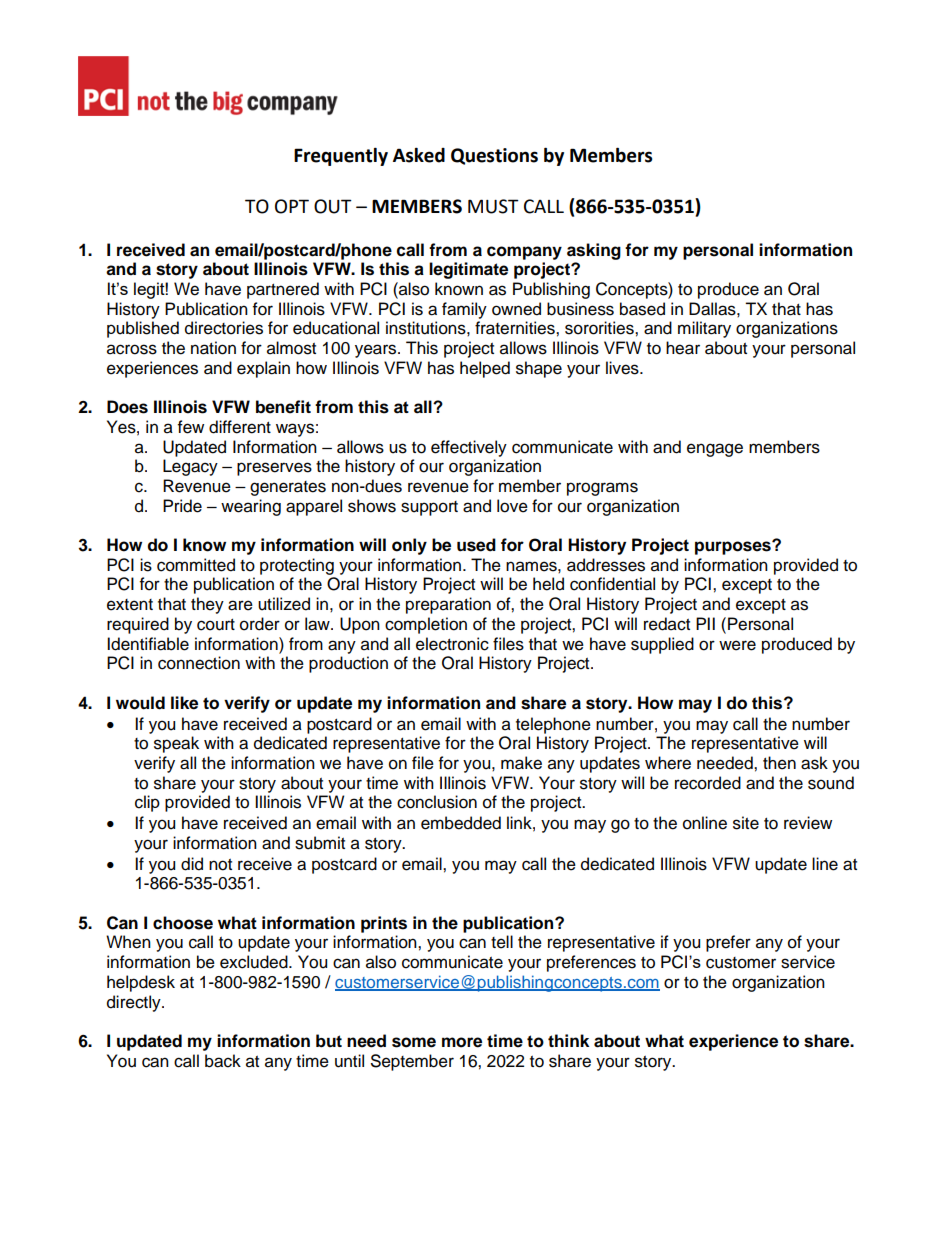 The image size is (952, 1233). What do you see at coordinates (207, 605) in the screenshot?
I see `they` at bounding box center [207, 605].
